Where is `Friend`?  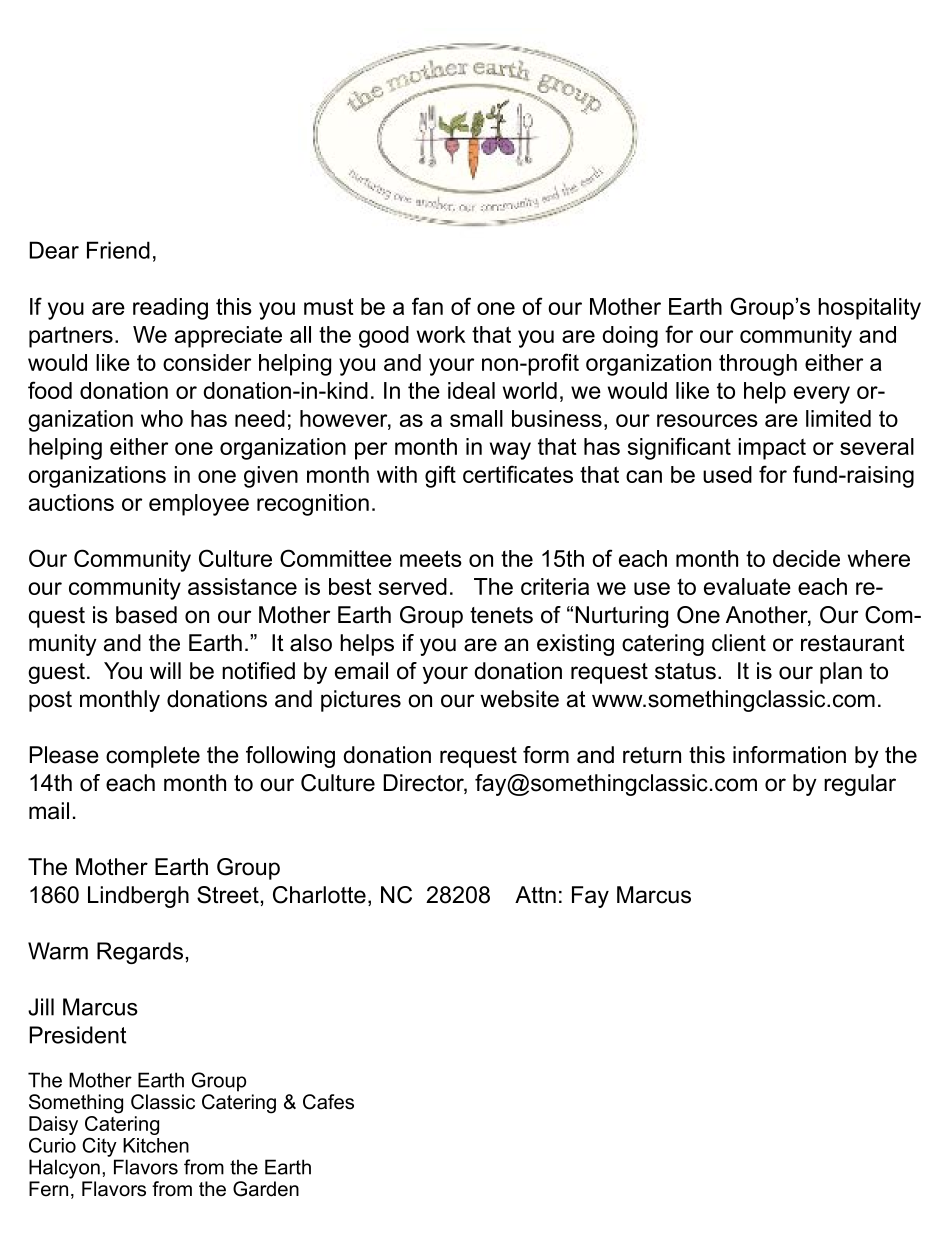
Friend is located at coordinates (118, 250).
